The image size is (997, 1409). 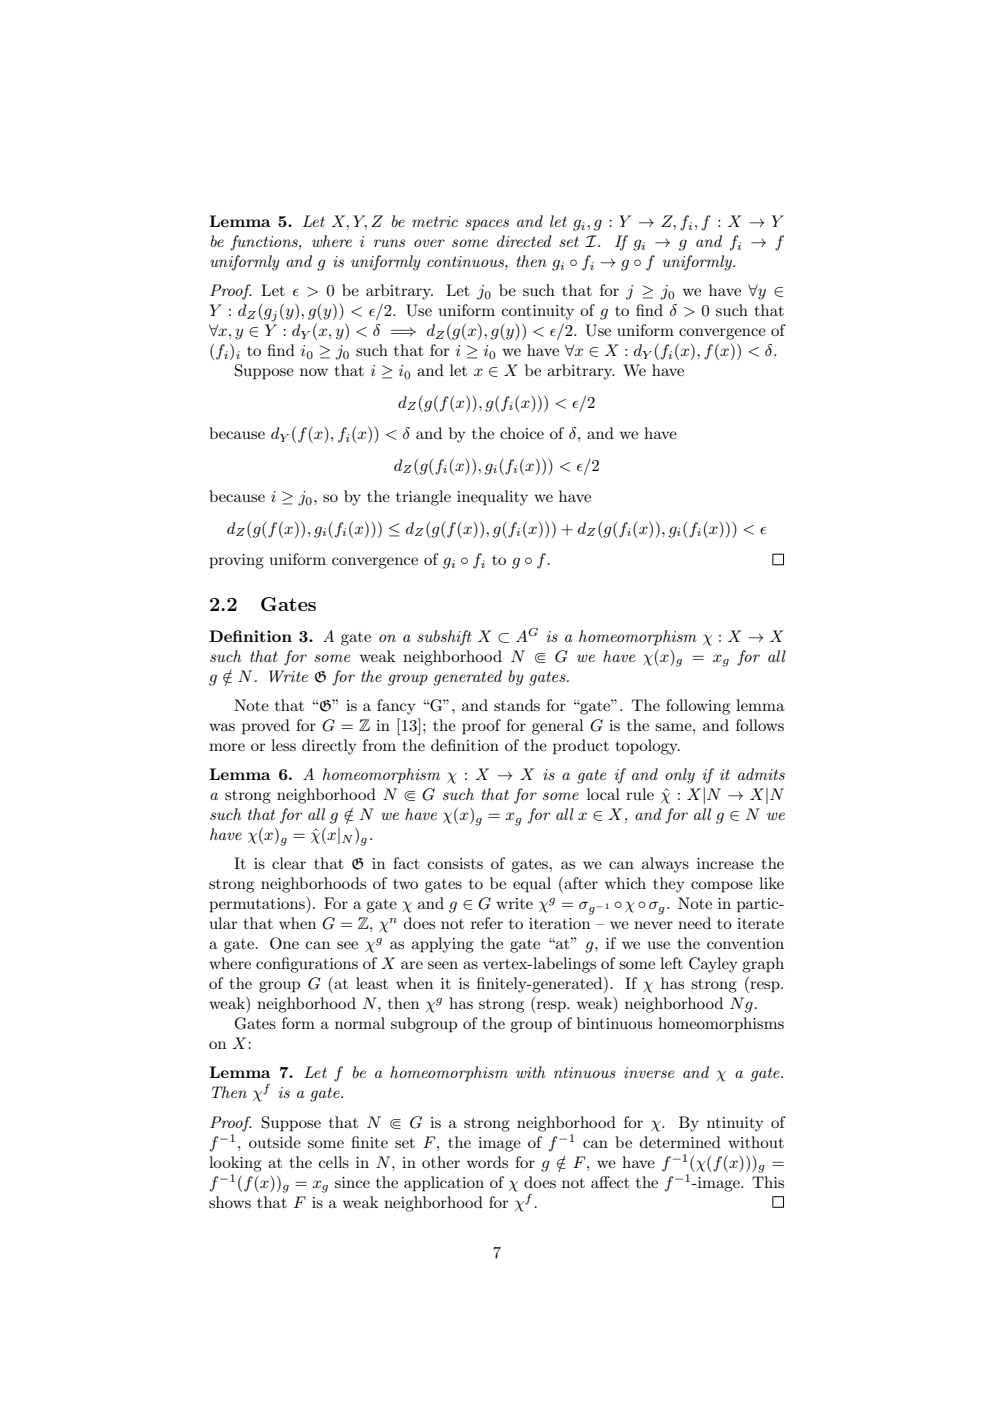 I want to click on need, so click(x=694, y=923).
